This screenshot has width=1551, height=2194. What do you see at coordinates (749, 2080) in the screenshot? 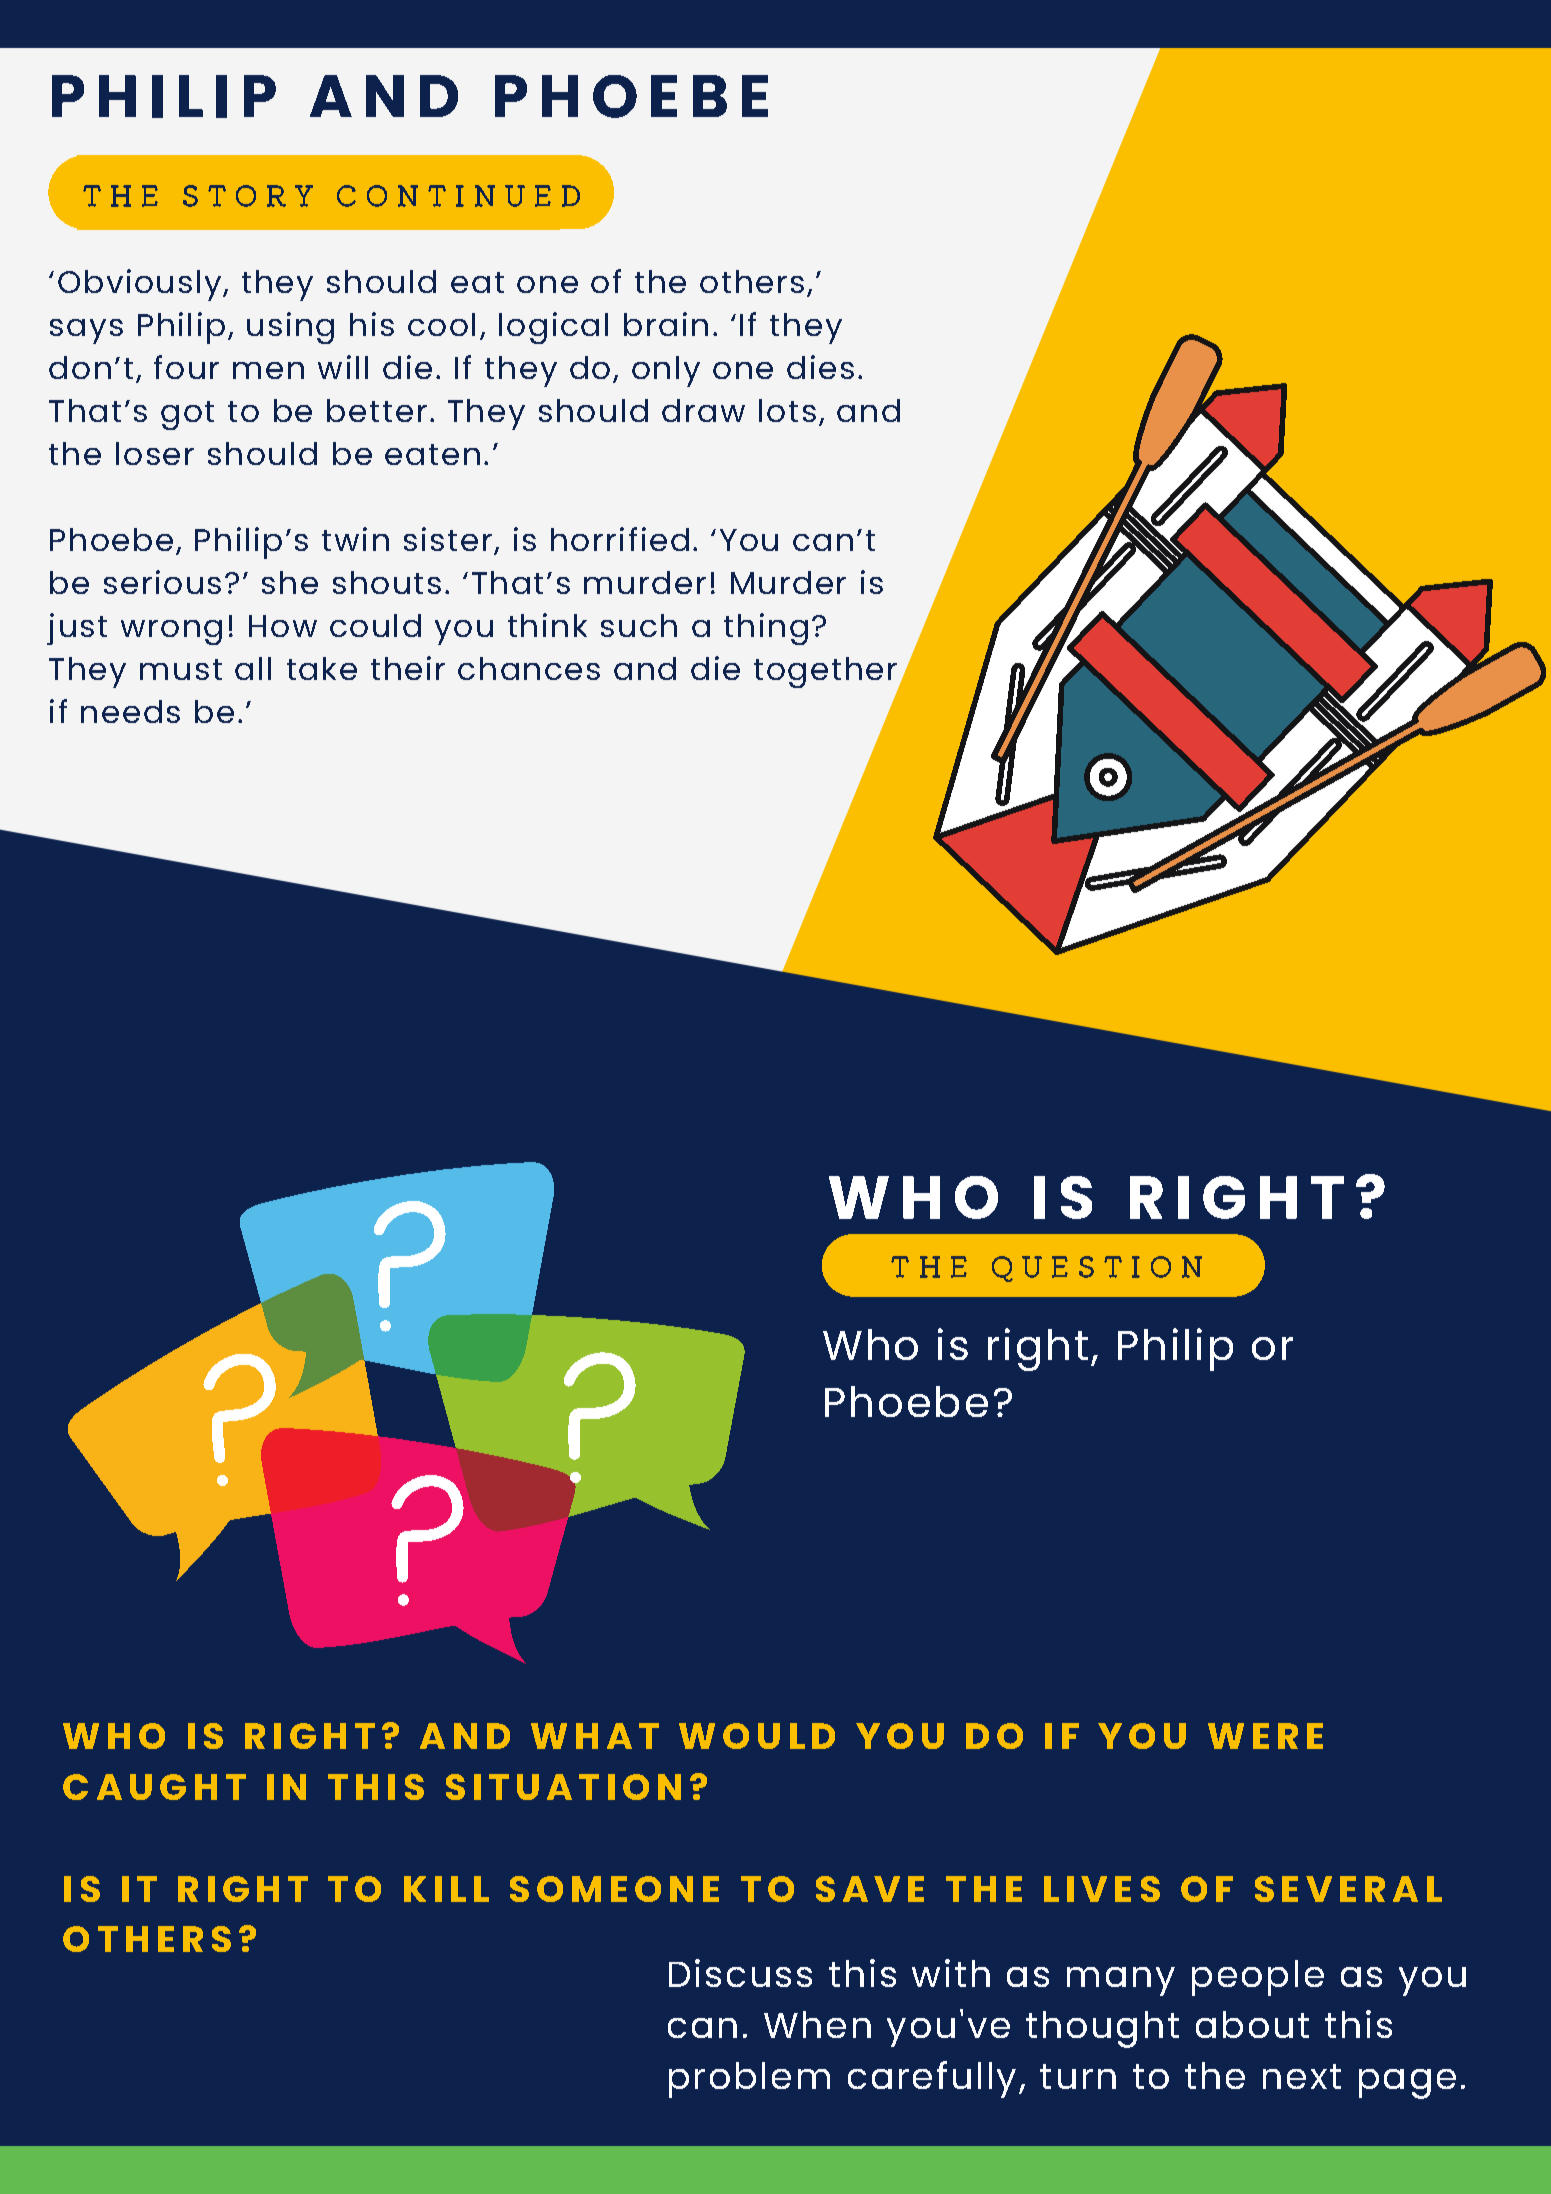
I see `problem` at bounding box center [749, 2080].
